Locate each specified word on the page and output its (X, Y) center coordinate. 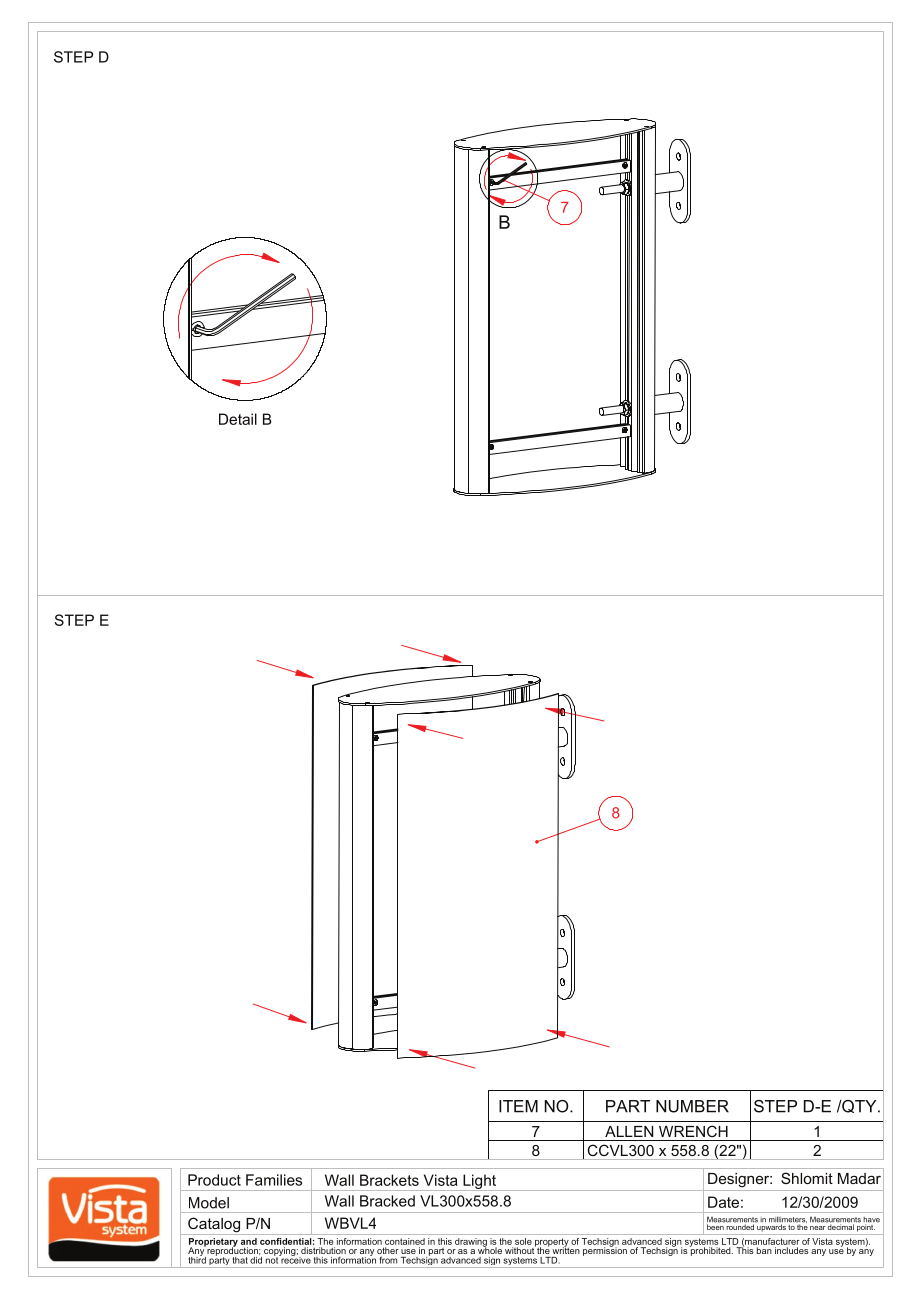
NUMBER (692, 1106)
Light (479, 1182)
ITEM (518, 1106)
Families (274, 1180)
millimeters (788, 1221)
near (817, 1228)
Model (209, 1203)
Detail (238, 419)
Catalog (214, 1226)
